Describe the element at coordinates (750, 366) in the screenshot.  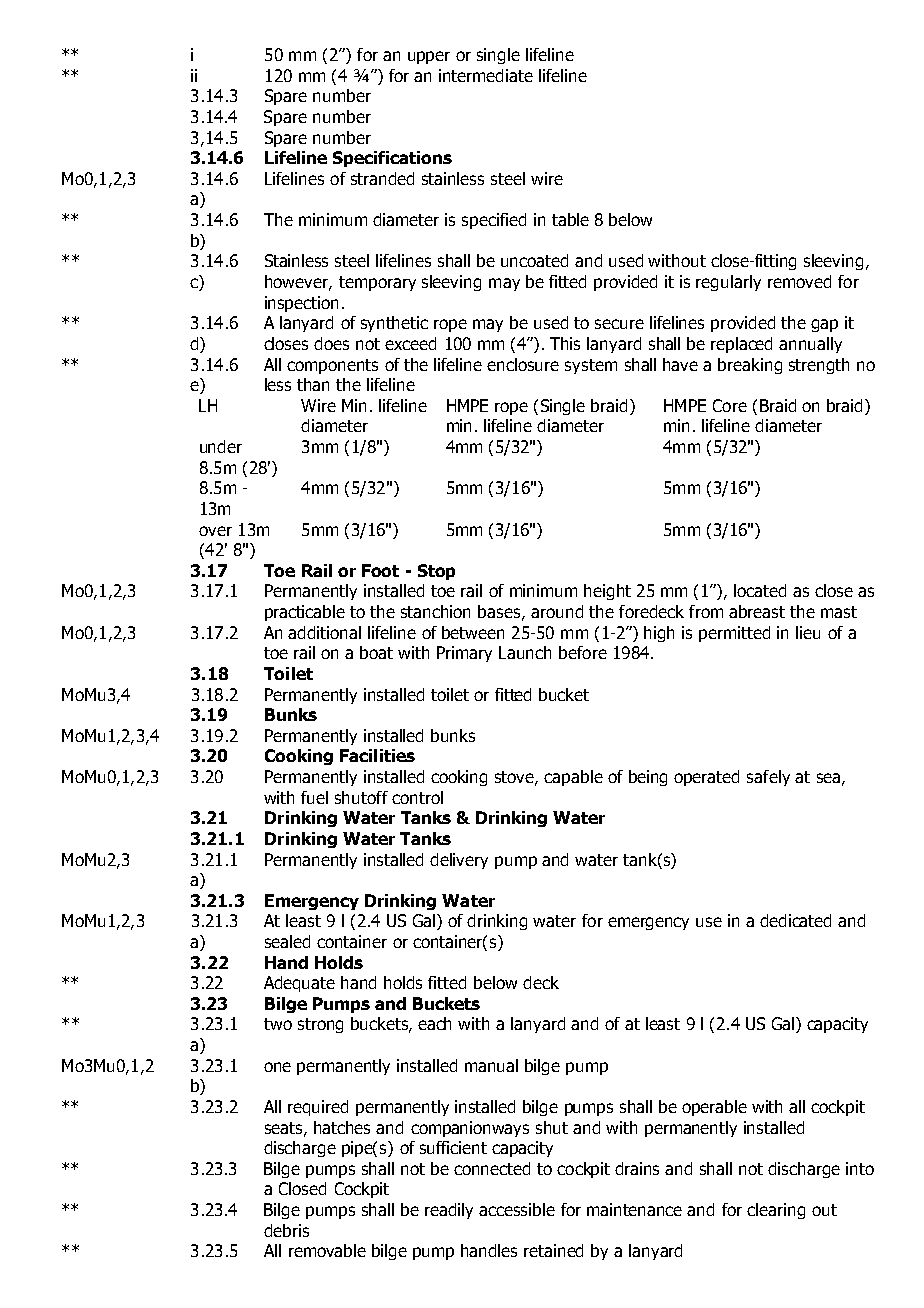
I see `breaking` at that location.
